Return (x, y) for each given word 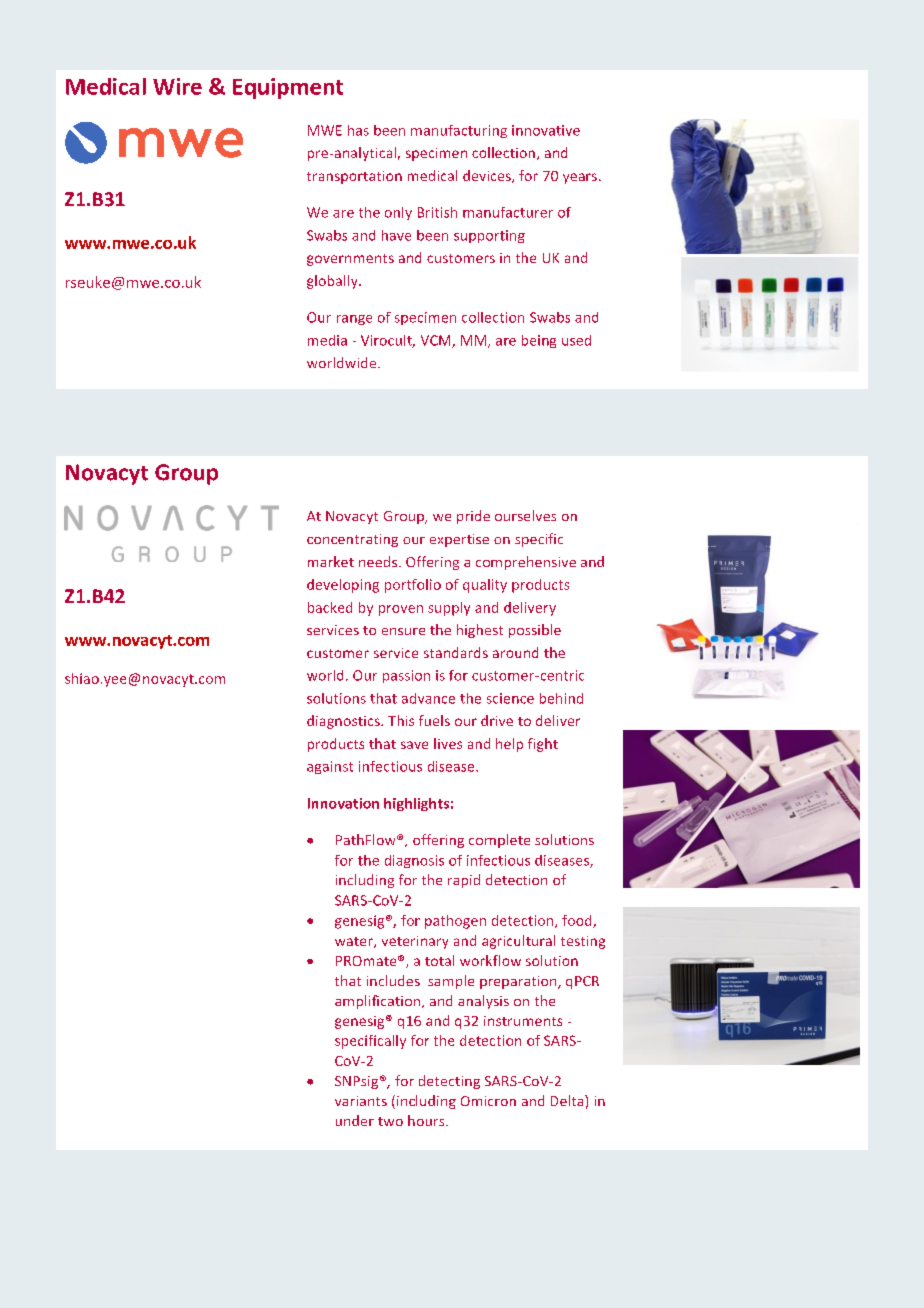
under (355, 1120)
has (358, 130)
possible (535, 631)
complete (499, 841)
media (327, 340)
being (539, 341)
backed (330, 607)
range (354, 320)
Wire (177, 86)
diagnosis (414, 861)
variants (361, 1101)
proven (401, 610)
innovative (546, 130)
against (330, 767)
